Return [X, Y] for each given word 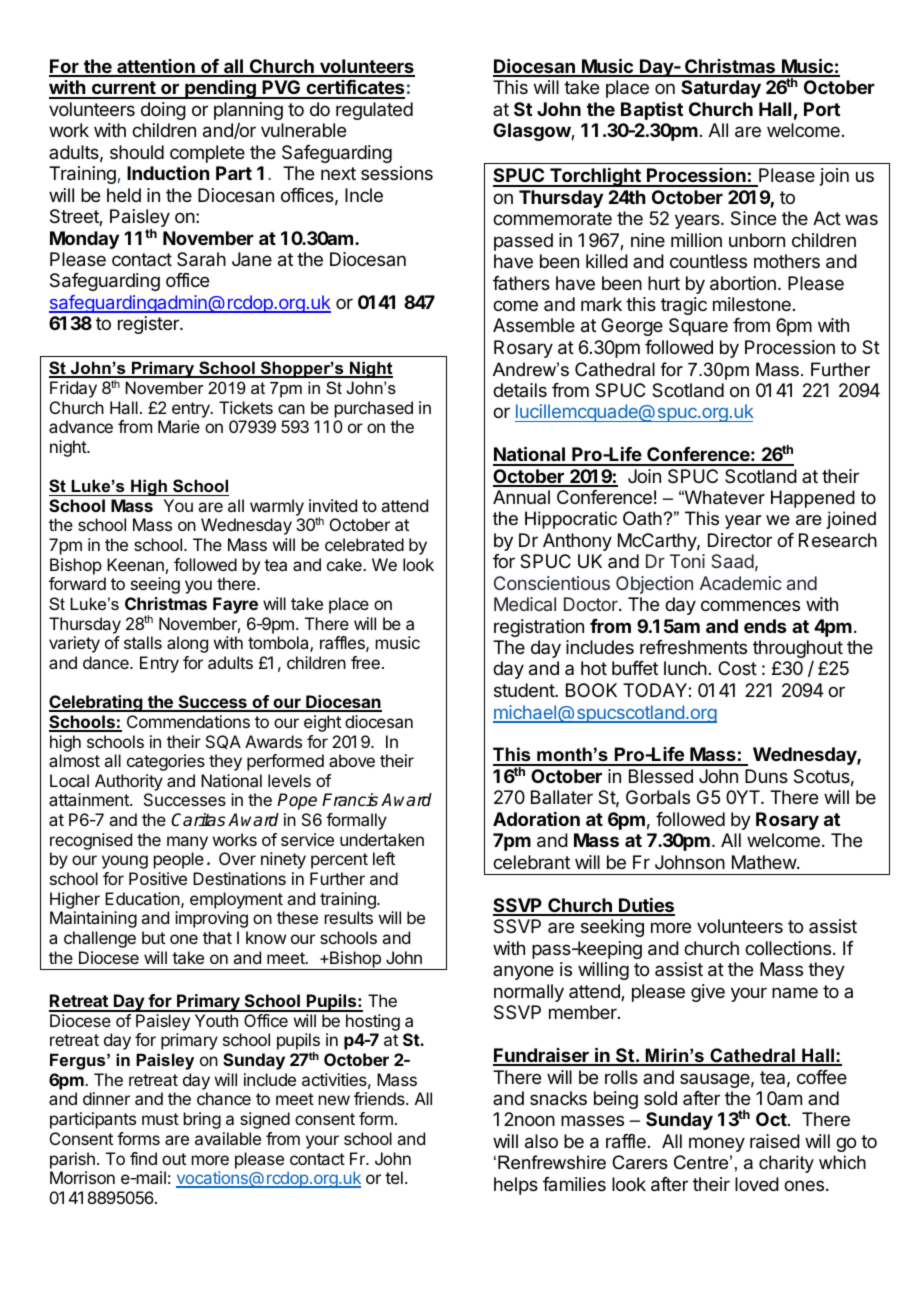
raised [775, 1141]
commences [750, 605]
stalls [143, 642]
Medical [525, 604]
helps [516, 1186]
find [143, 1158]
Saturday [721, 89]
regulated [374, 111]
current [123, 89]
